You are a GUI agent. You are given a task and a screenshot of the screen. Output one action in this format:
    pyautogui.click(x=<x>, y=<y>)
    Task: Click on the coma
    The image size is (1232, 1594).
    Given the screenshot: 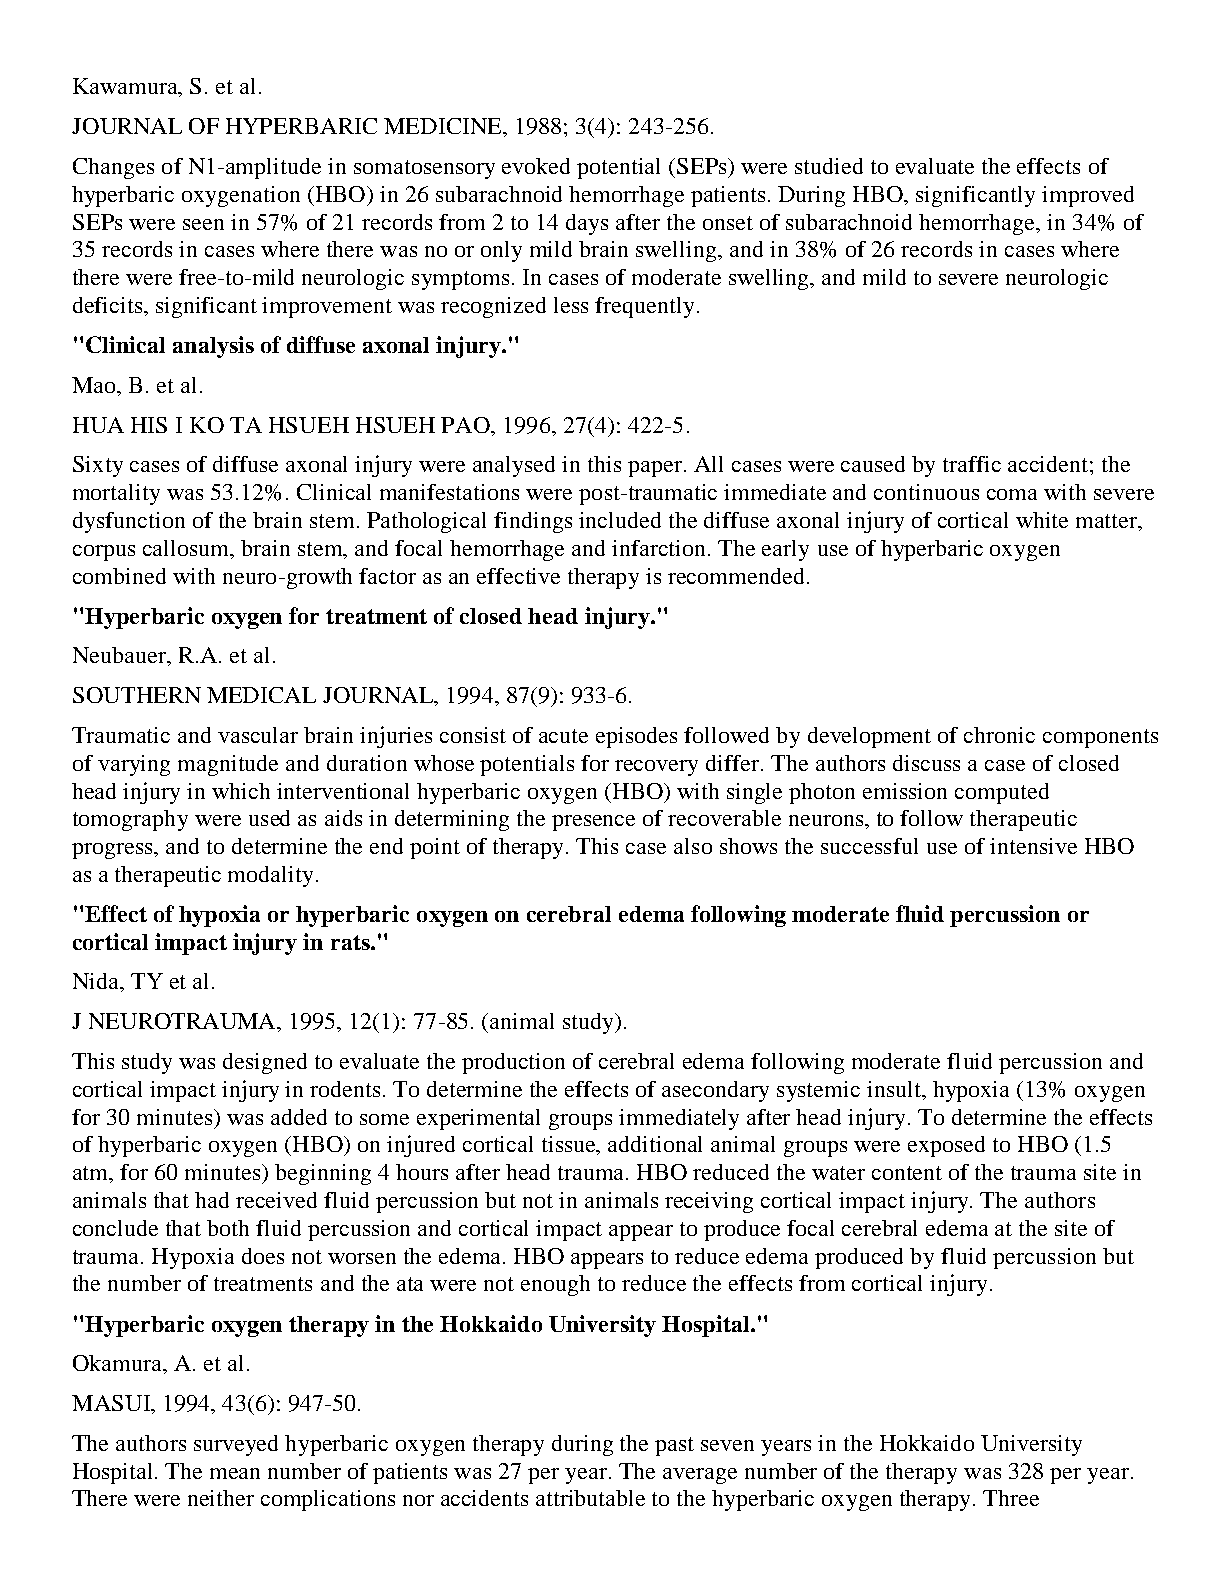 What is the action you would take?
    pyautogui.click(x=1012, y=494)
